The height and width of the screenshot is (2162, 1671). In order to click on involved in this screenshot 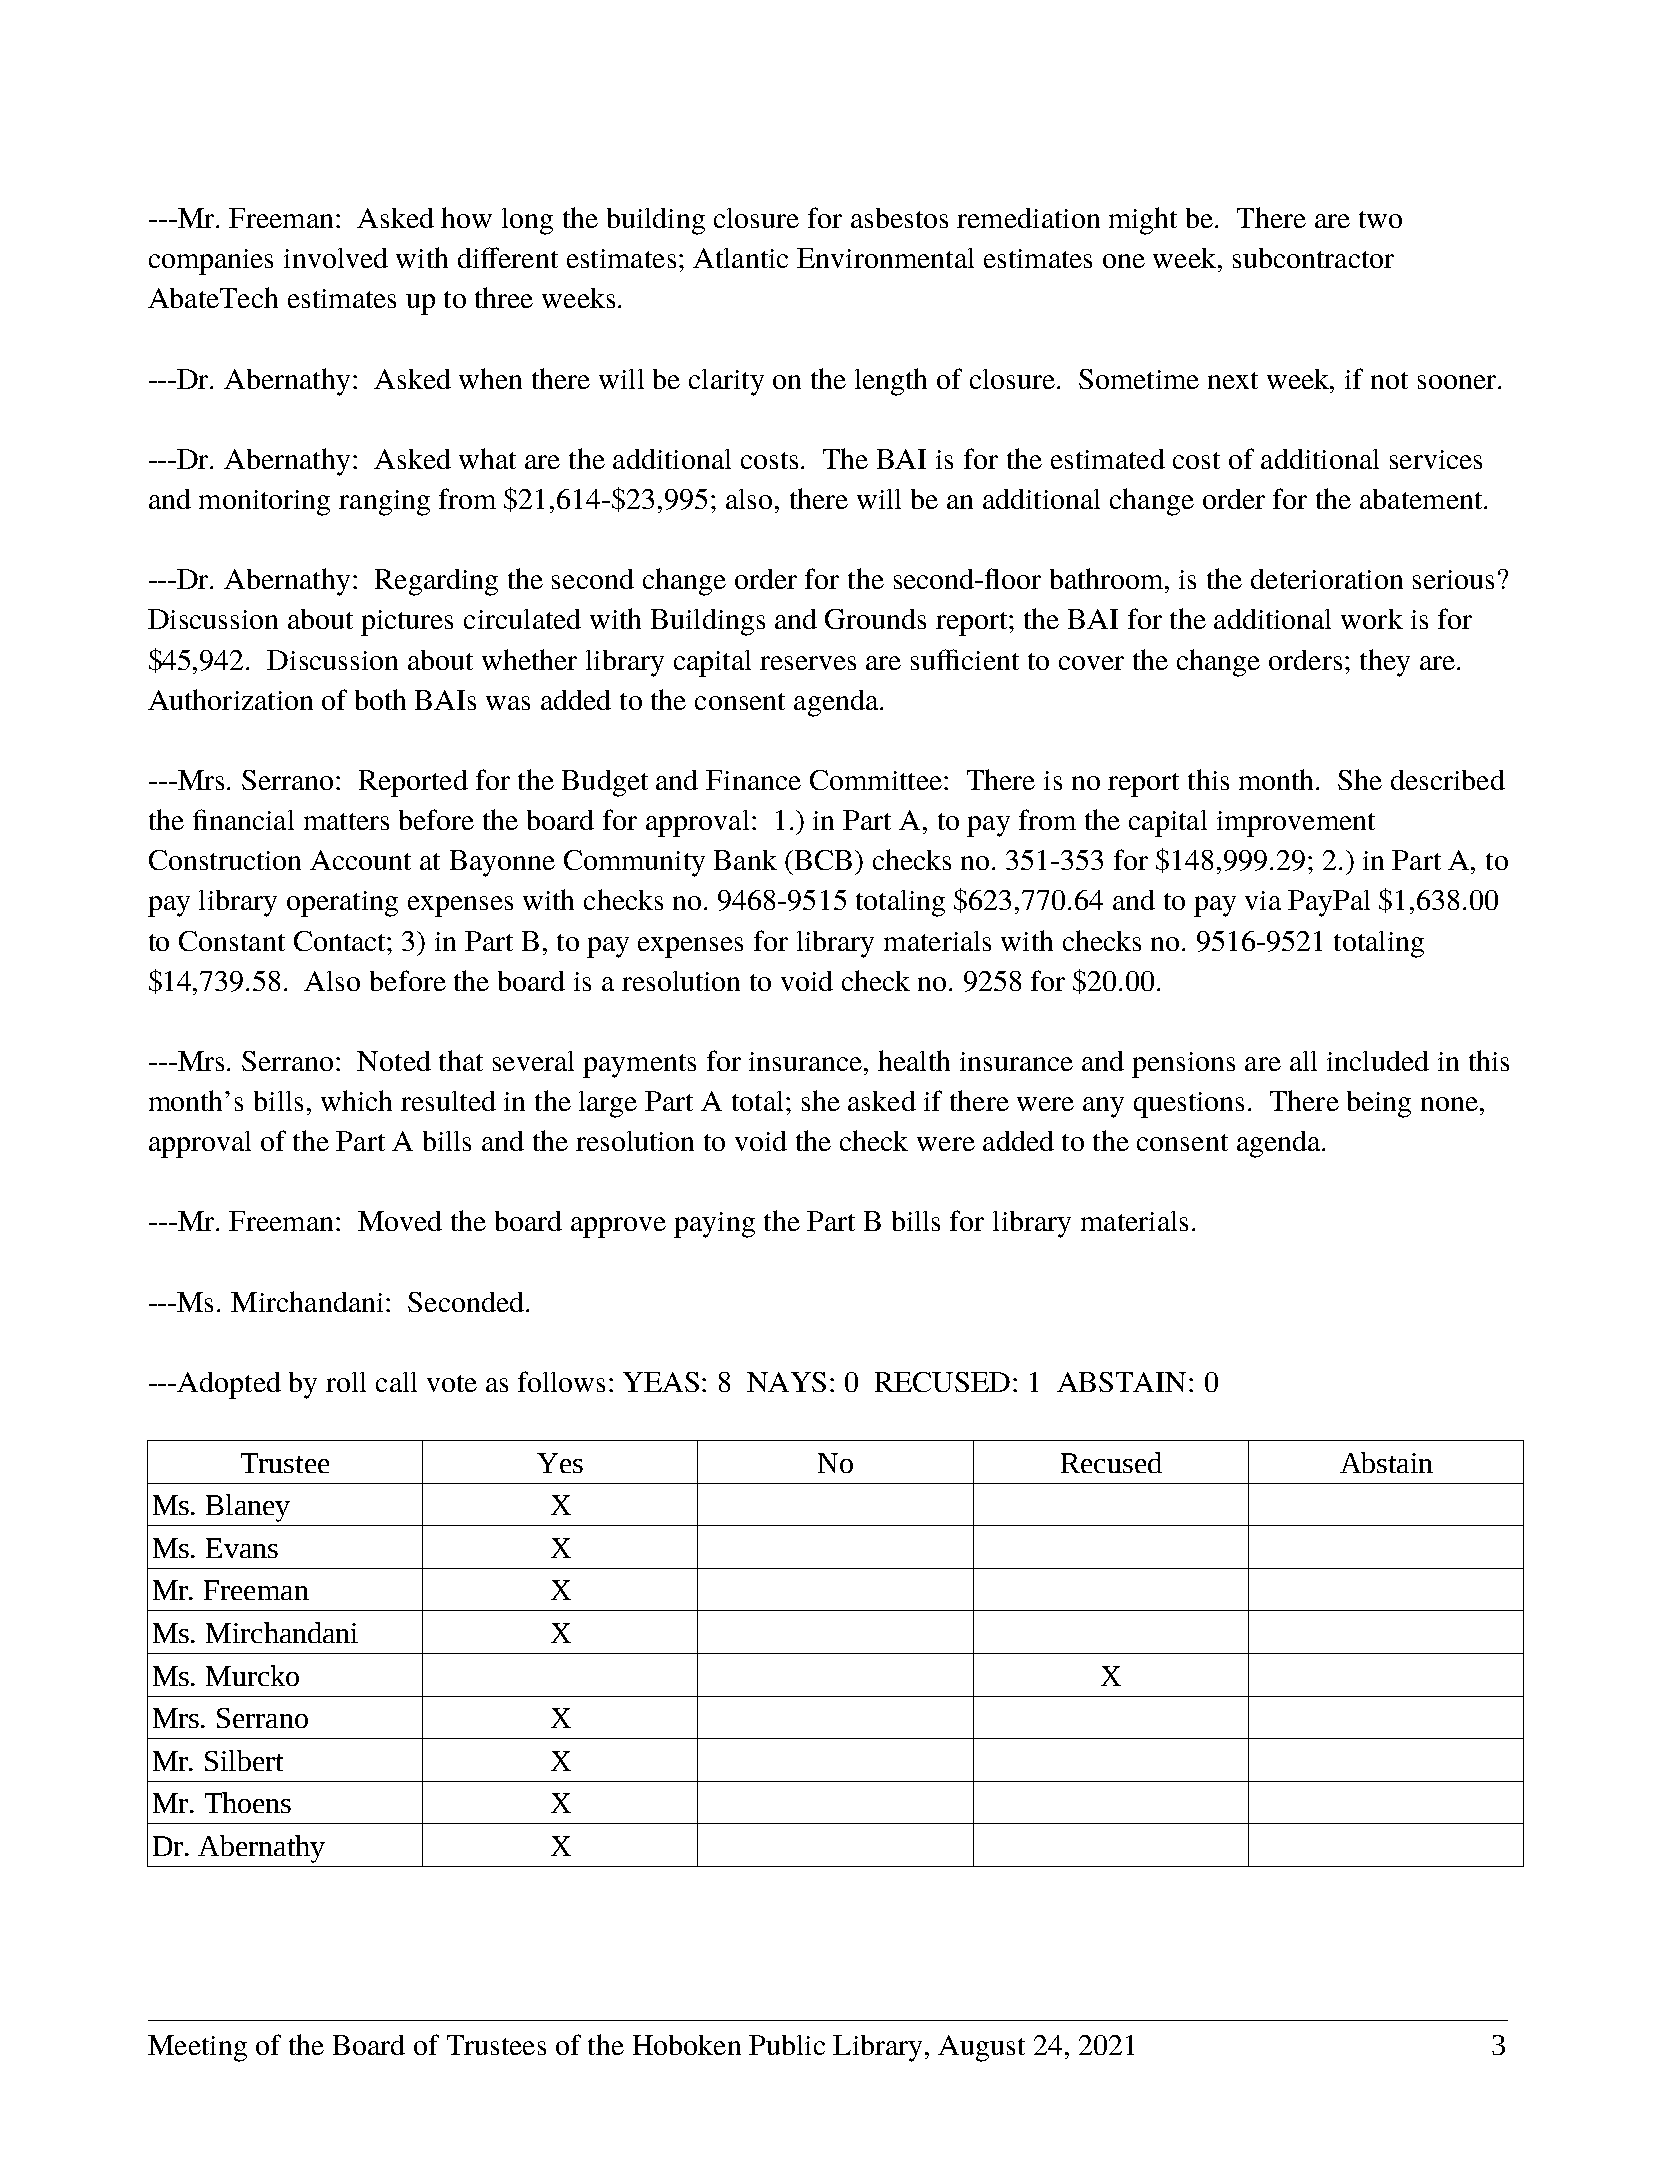, I will do `click(336, 258)`.
